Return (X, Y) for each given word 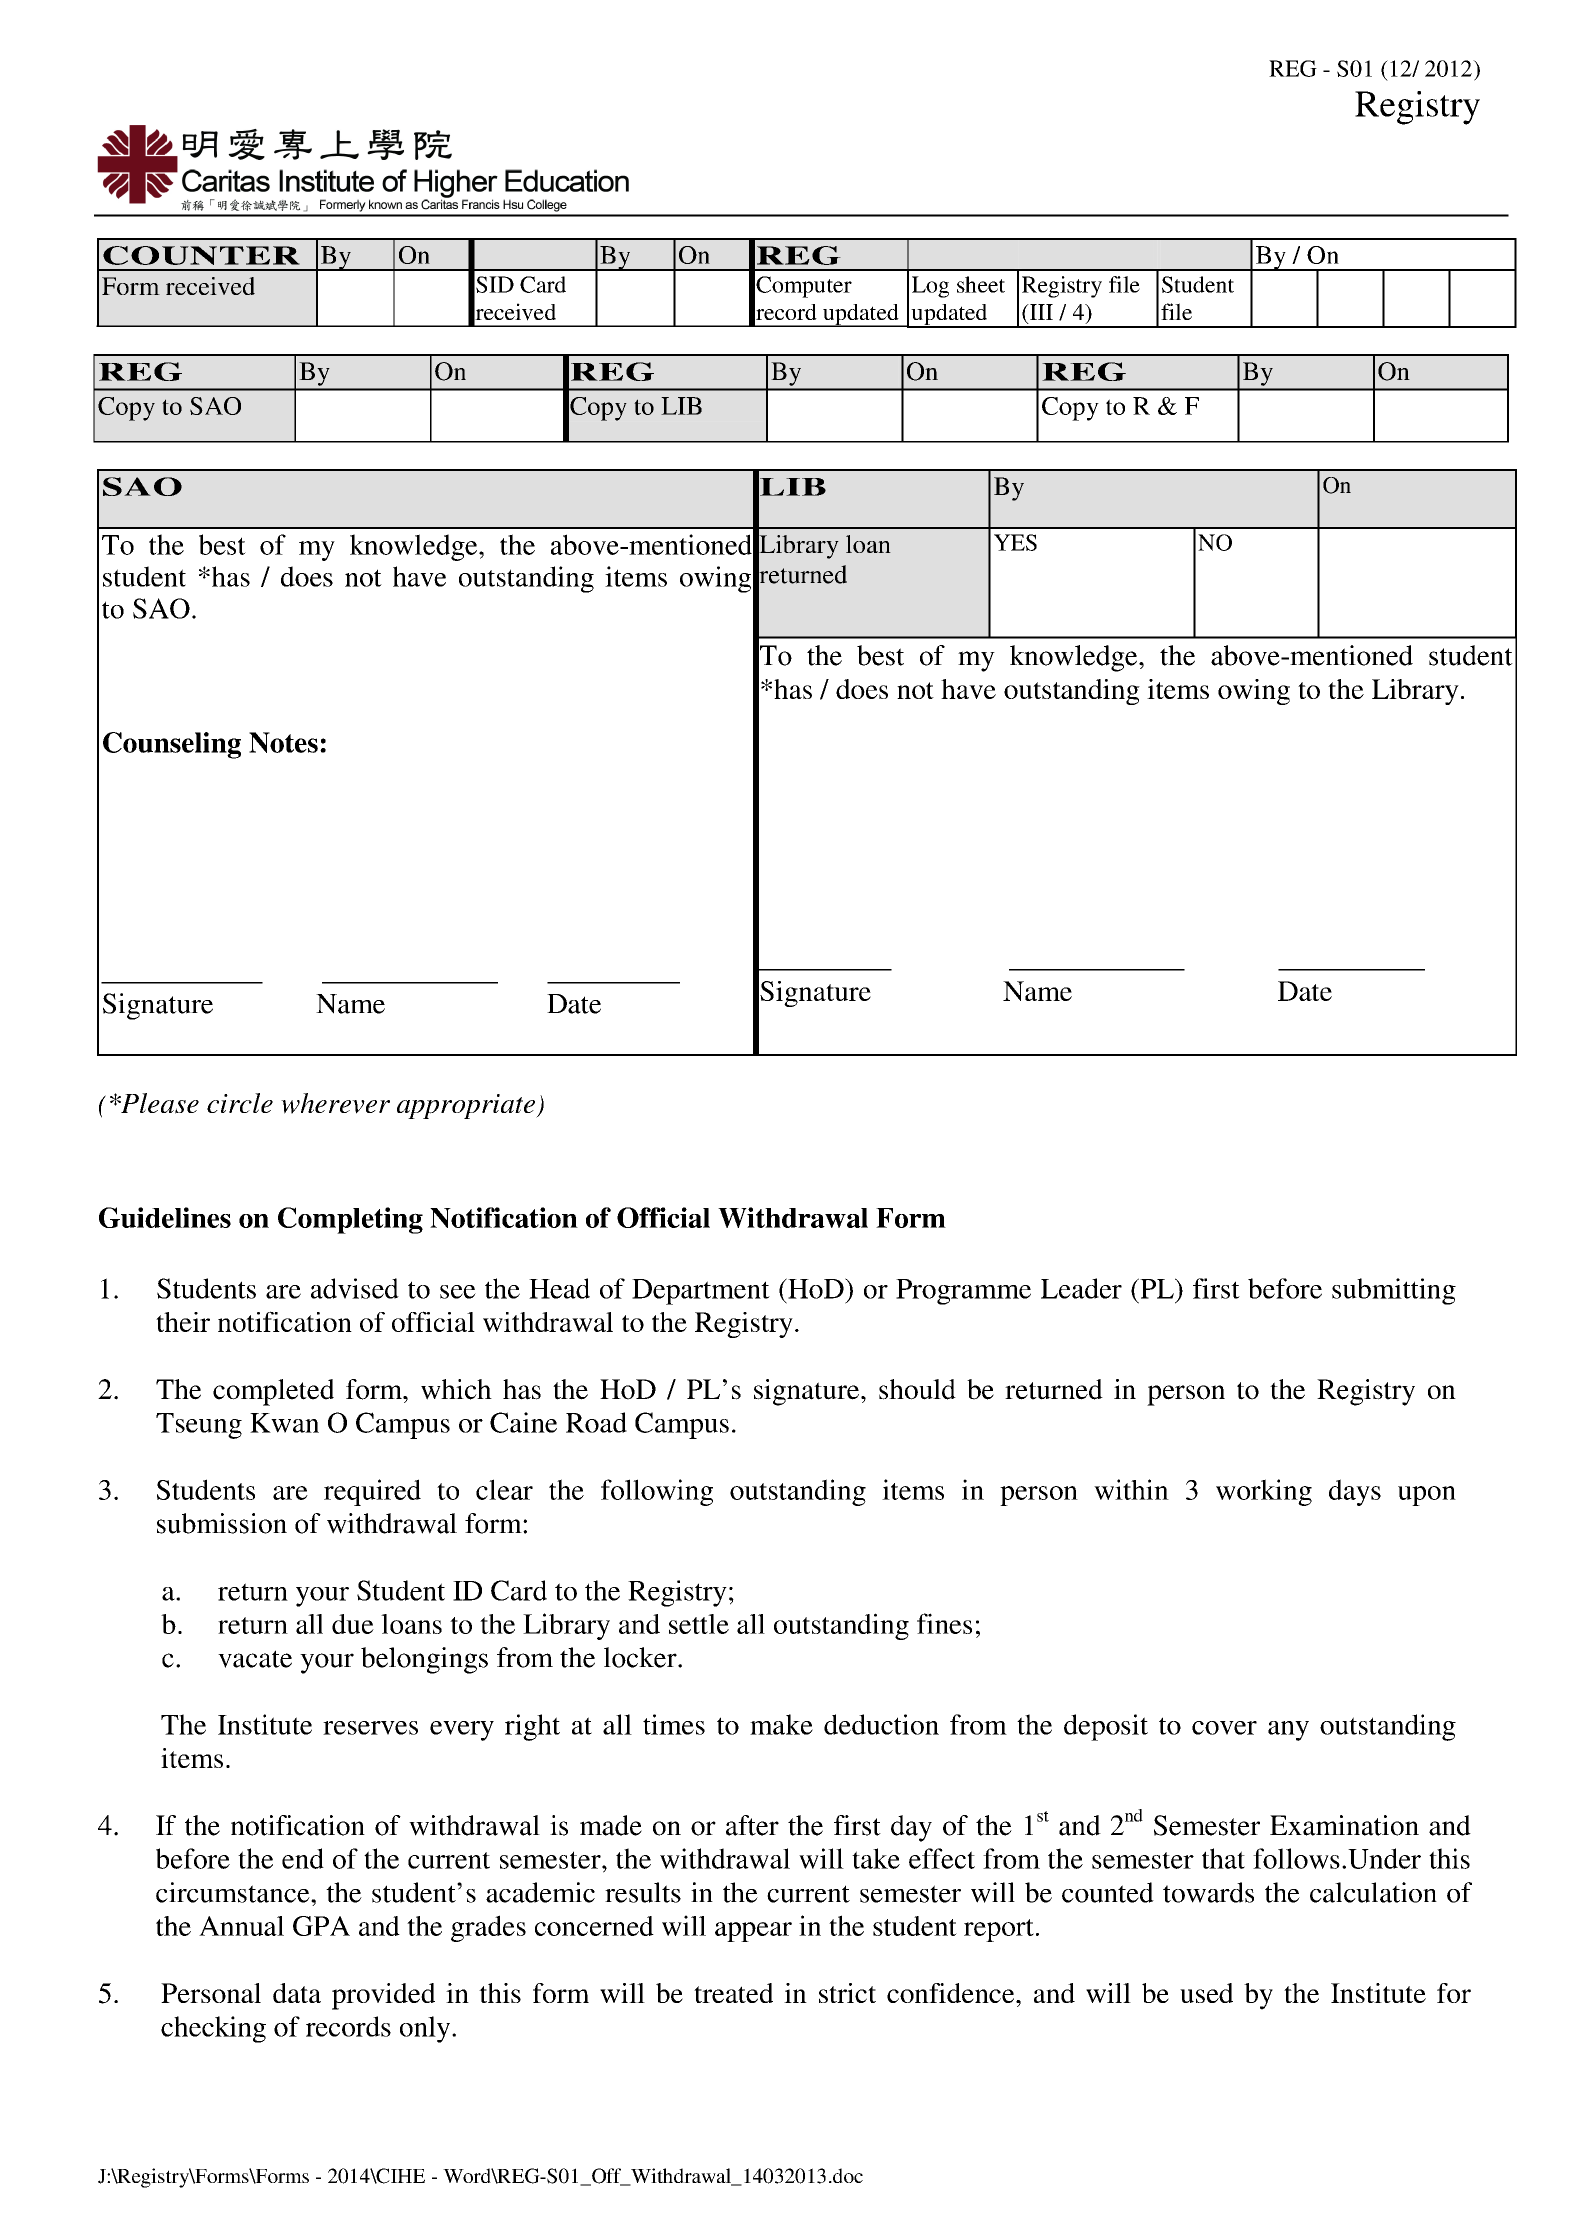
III (1040, 312)
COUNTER (201, 255)
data (297, 1993)
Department (701, 1292)
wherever (335, 1103)
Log (930, 287)
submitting (1394, 1291)
